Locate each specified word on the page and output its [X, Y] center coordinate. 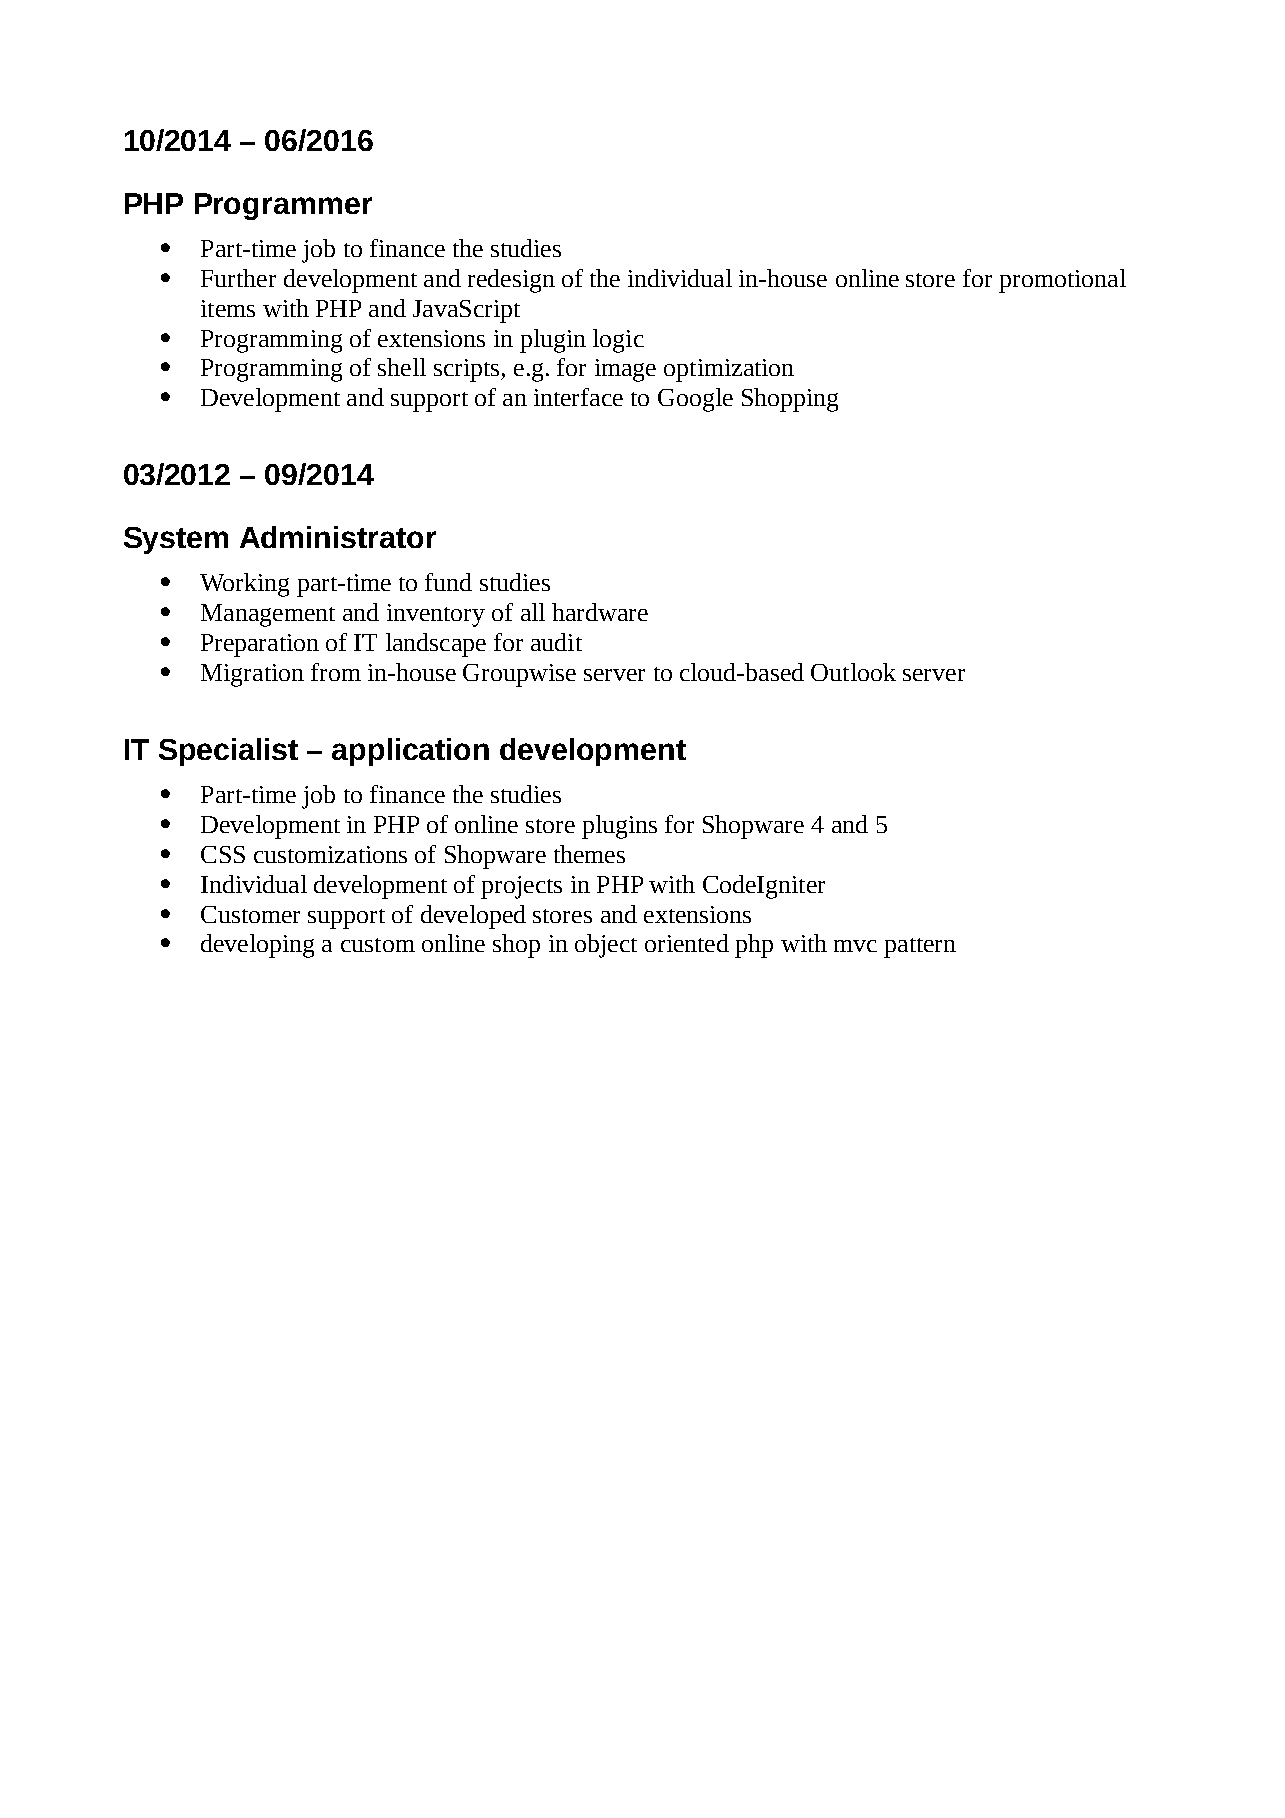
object [606, 946]
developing [257, 946]
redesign [511, 281]
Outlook [853, 672]
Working [244, 585]
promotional [1062, 281]
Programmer [283, 206]
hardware [600, 612]
